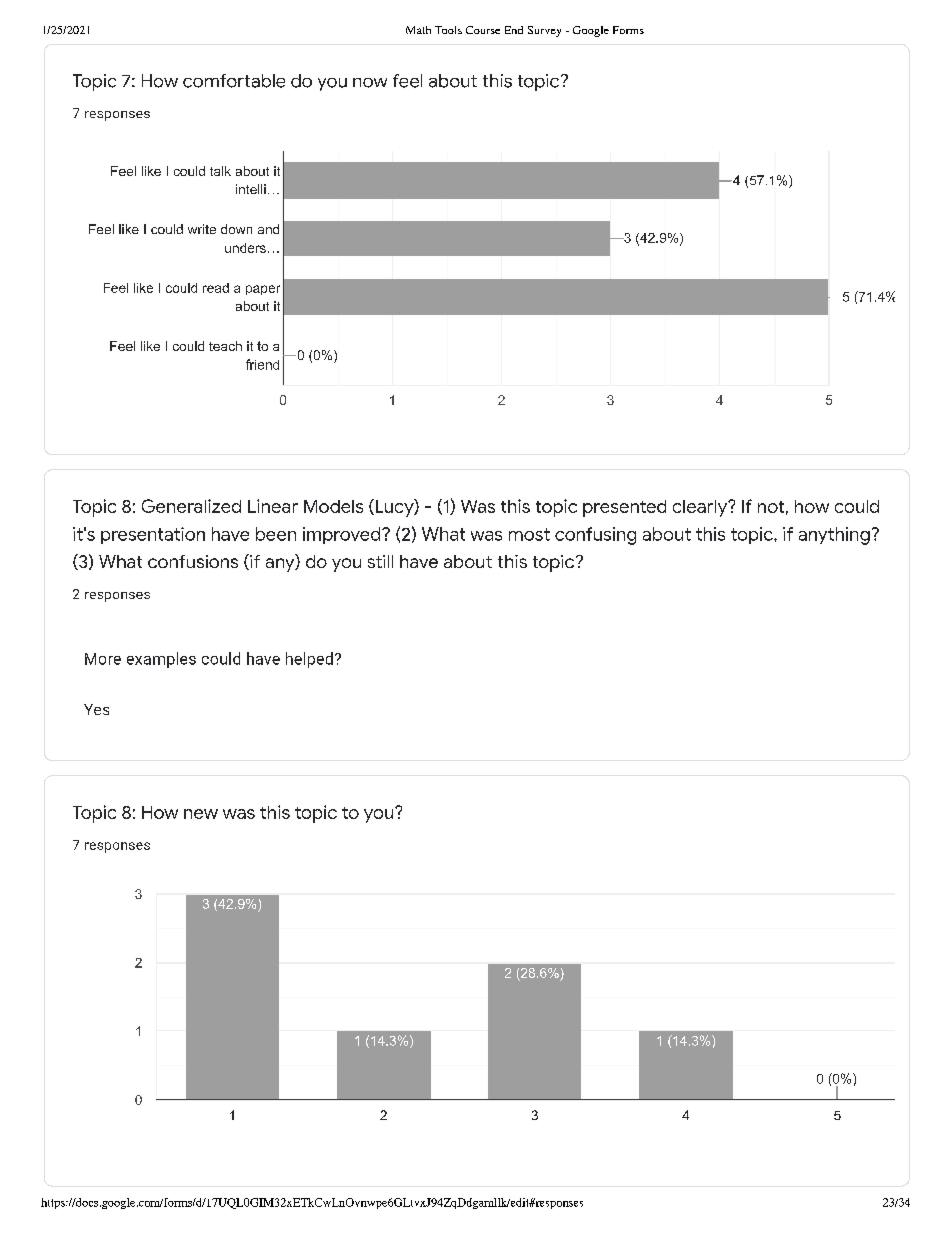 The height and width of the screenshot is (1233, 952). What do you see at coordinates (309, 660) in the screenshot?
I see `helped` at bounding box center [309, 660].
